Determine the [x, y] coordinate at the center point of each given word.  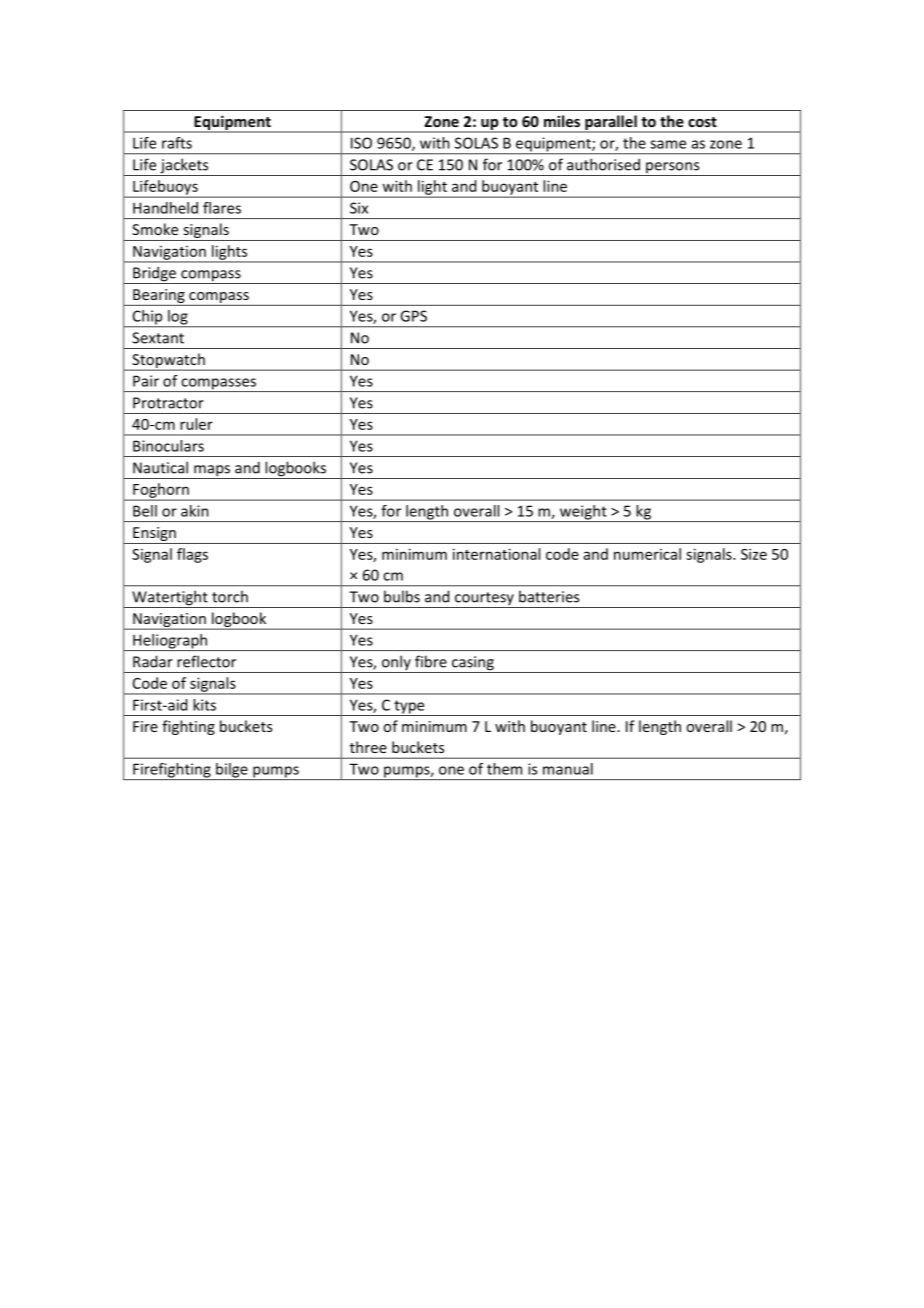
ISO [361, 143]
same [668, 144]
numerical [647, 554]
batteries [549, 596]
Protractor [168, 403]
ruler [196, 424]
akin [195, 511]
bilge [232, 771]
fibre [431, 661]
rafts [177, 143]
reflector [206, 661]
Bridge [154, 275]
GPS [413, 316]
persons [673, 169]
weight [583, 513]
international [496, 554]
